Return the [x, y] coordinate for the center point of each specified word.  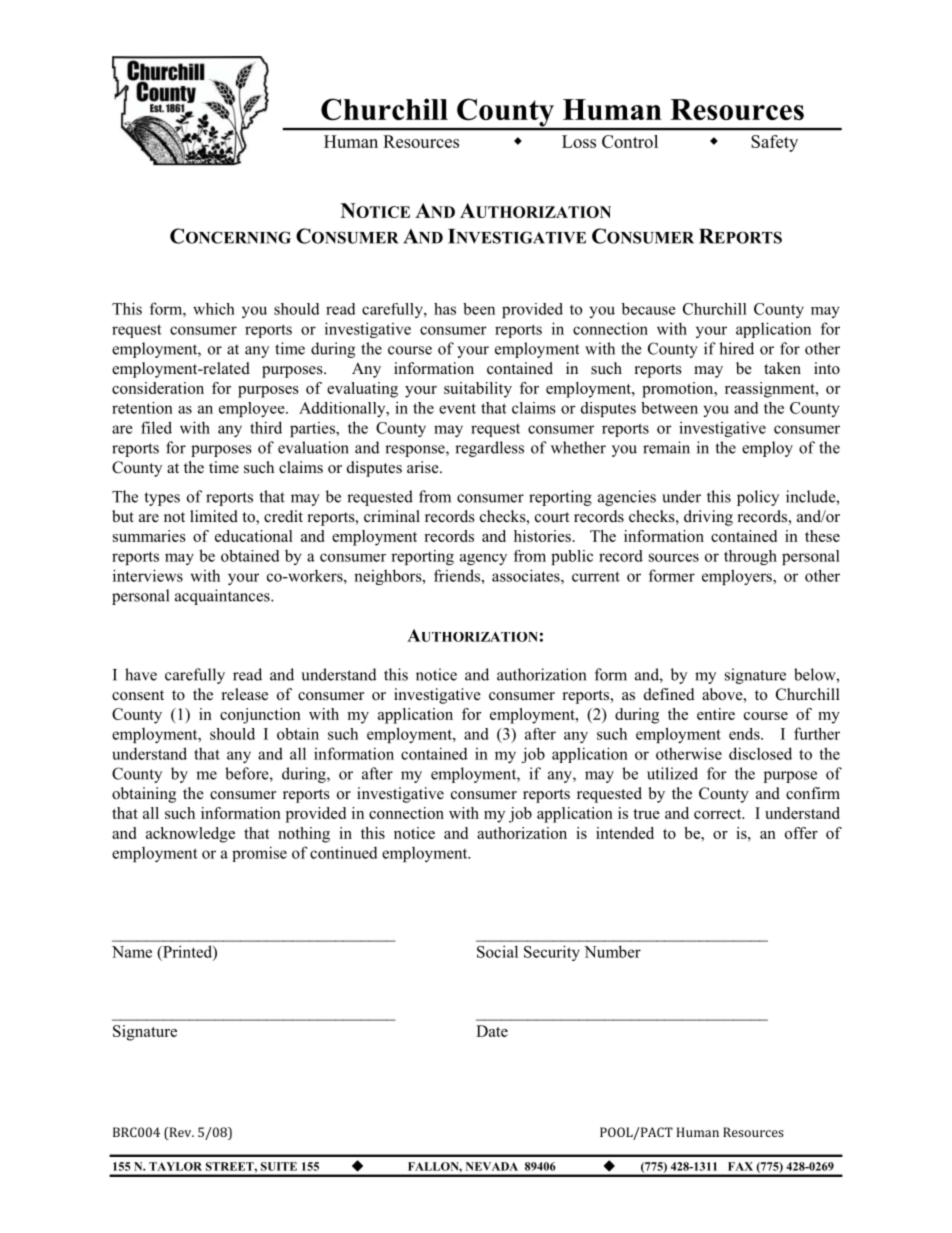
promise [259, 854]
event [457, 408]
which [214, 309]
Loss [579, 141]
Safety [774, 143]
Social [497, 951]
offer [801, 833]
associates [527, 575]
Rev [180, 1132]
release [245, 694]
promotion [679, 390]
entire [716, 714]
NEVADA [492, 1166]
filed [156, 427]
